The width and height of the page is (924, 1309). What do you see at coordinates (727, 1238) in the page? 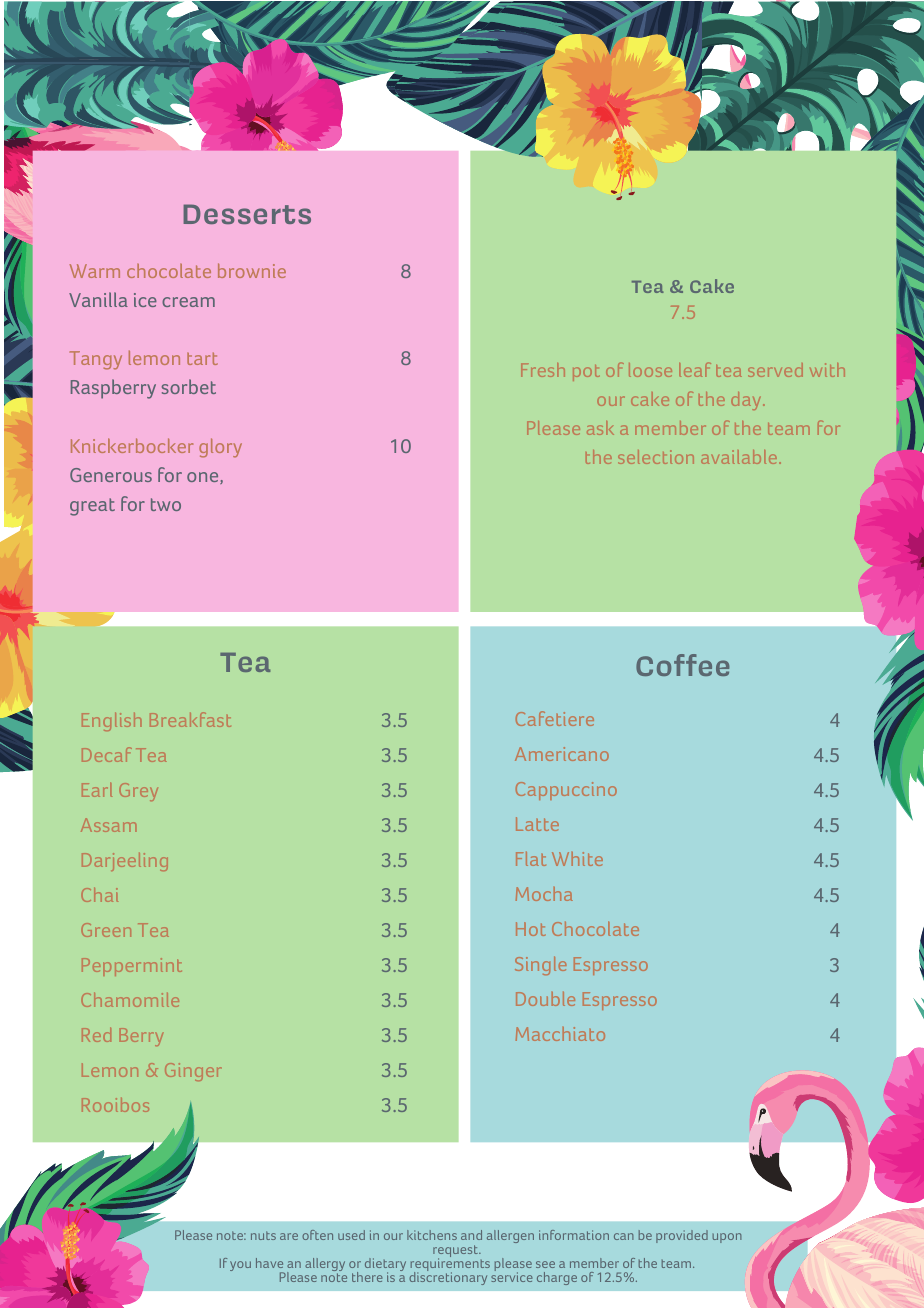
I see `upon` at bounding box center [727, 1238].
